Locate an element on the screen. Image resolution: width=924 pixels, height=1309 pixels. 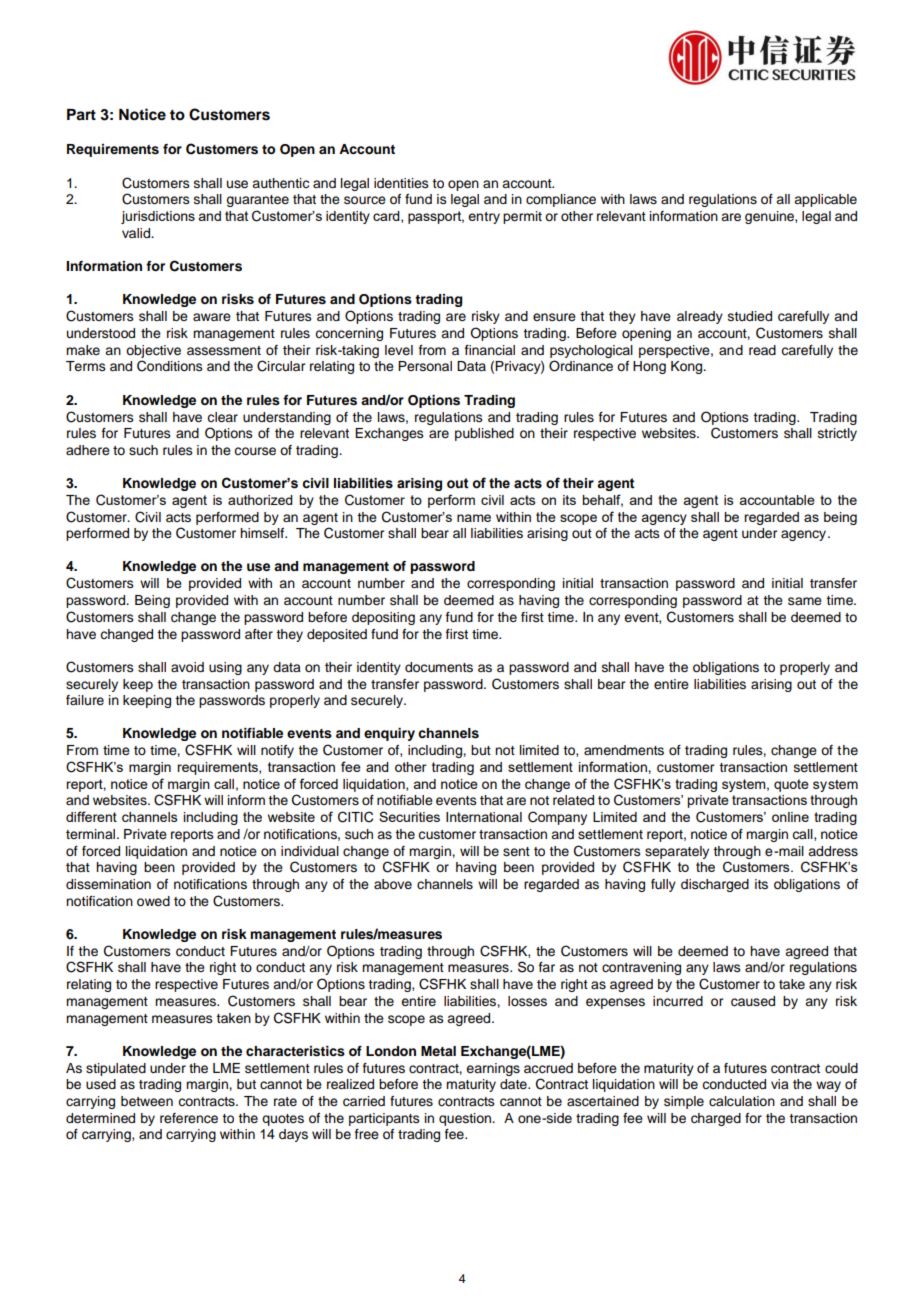
strictly is located at coordinates (837, 434).
